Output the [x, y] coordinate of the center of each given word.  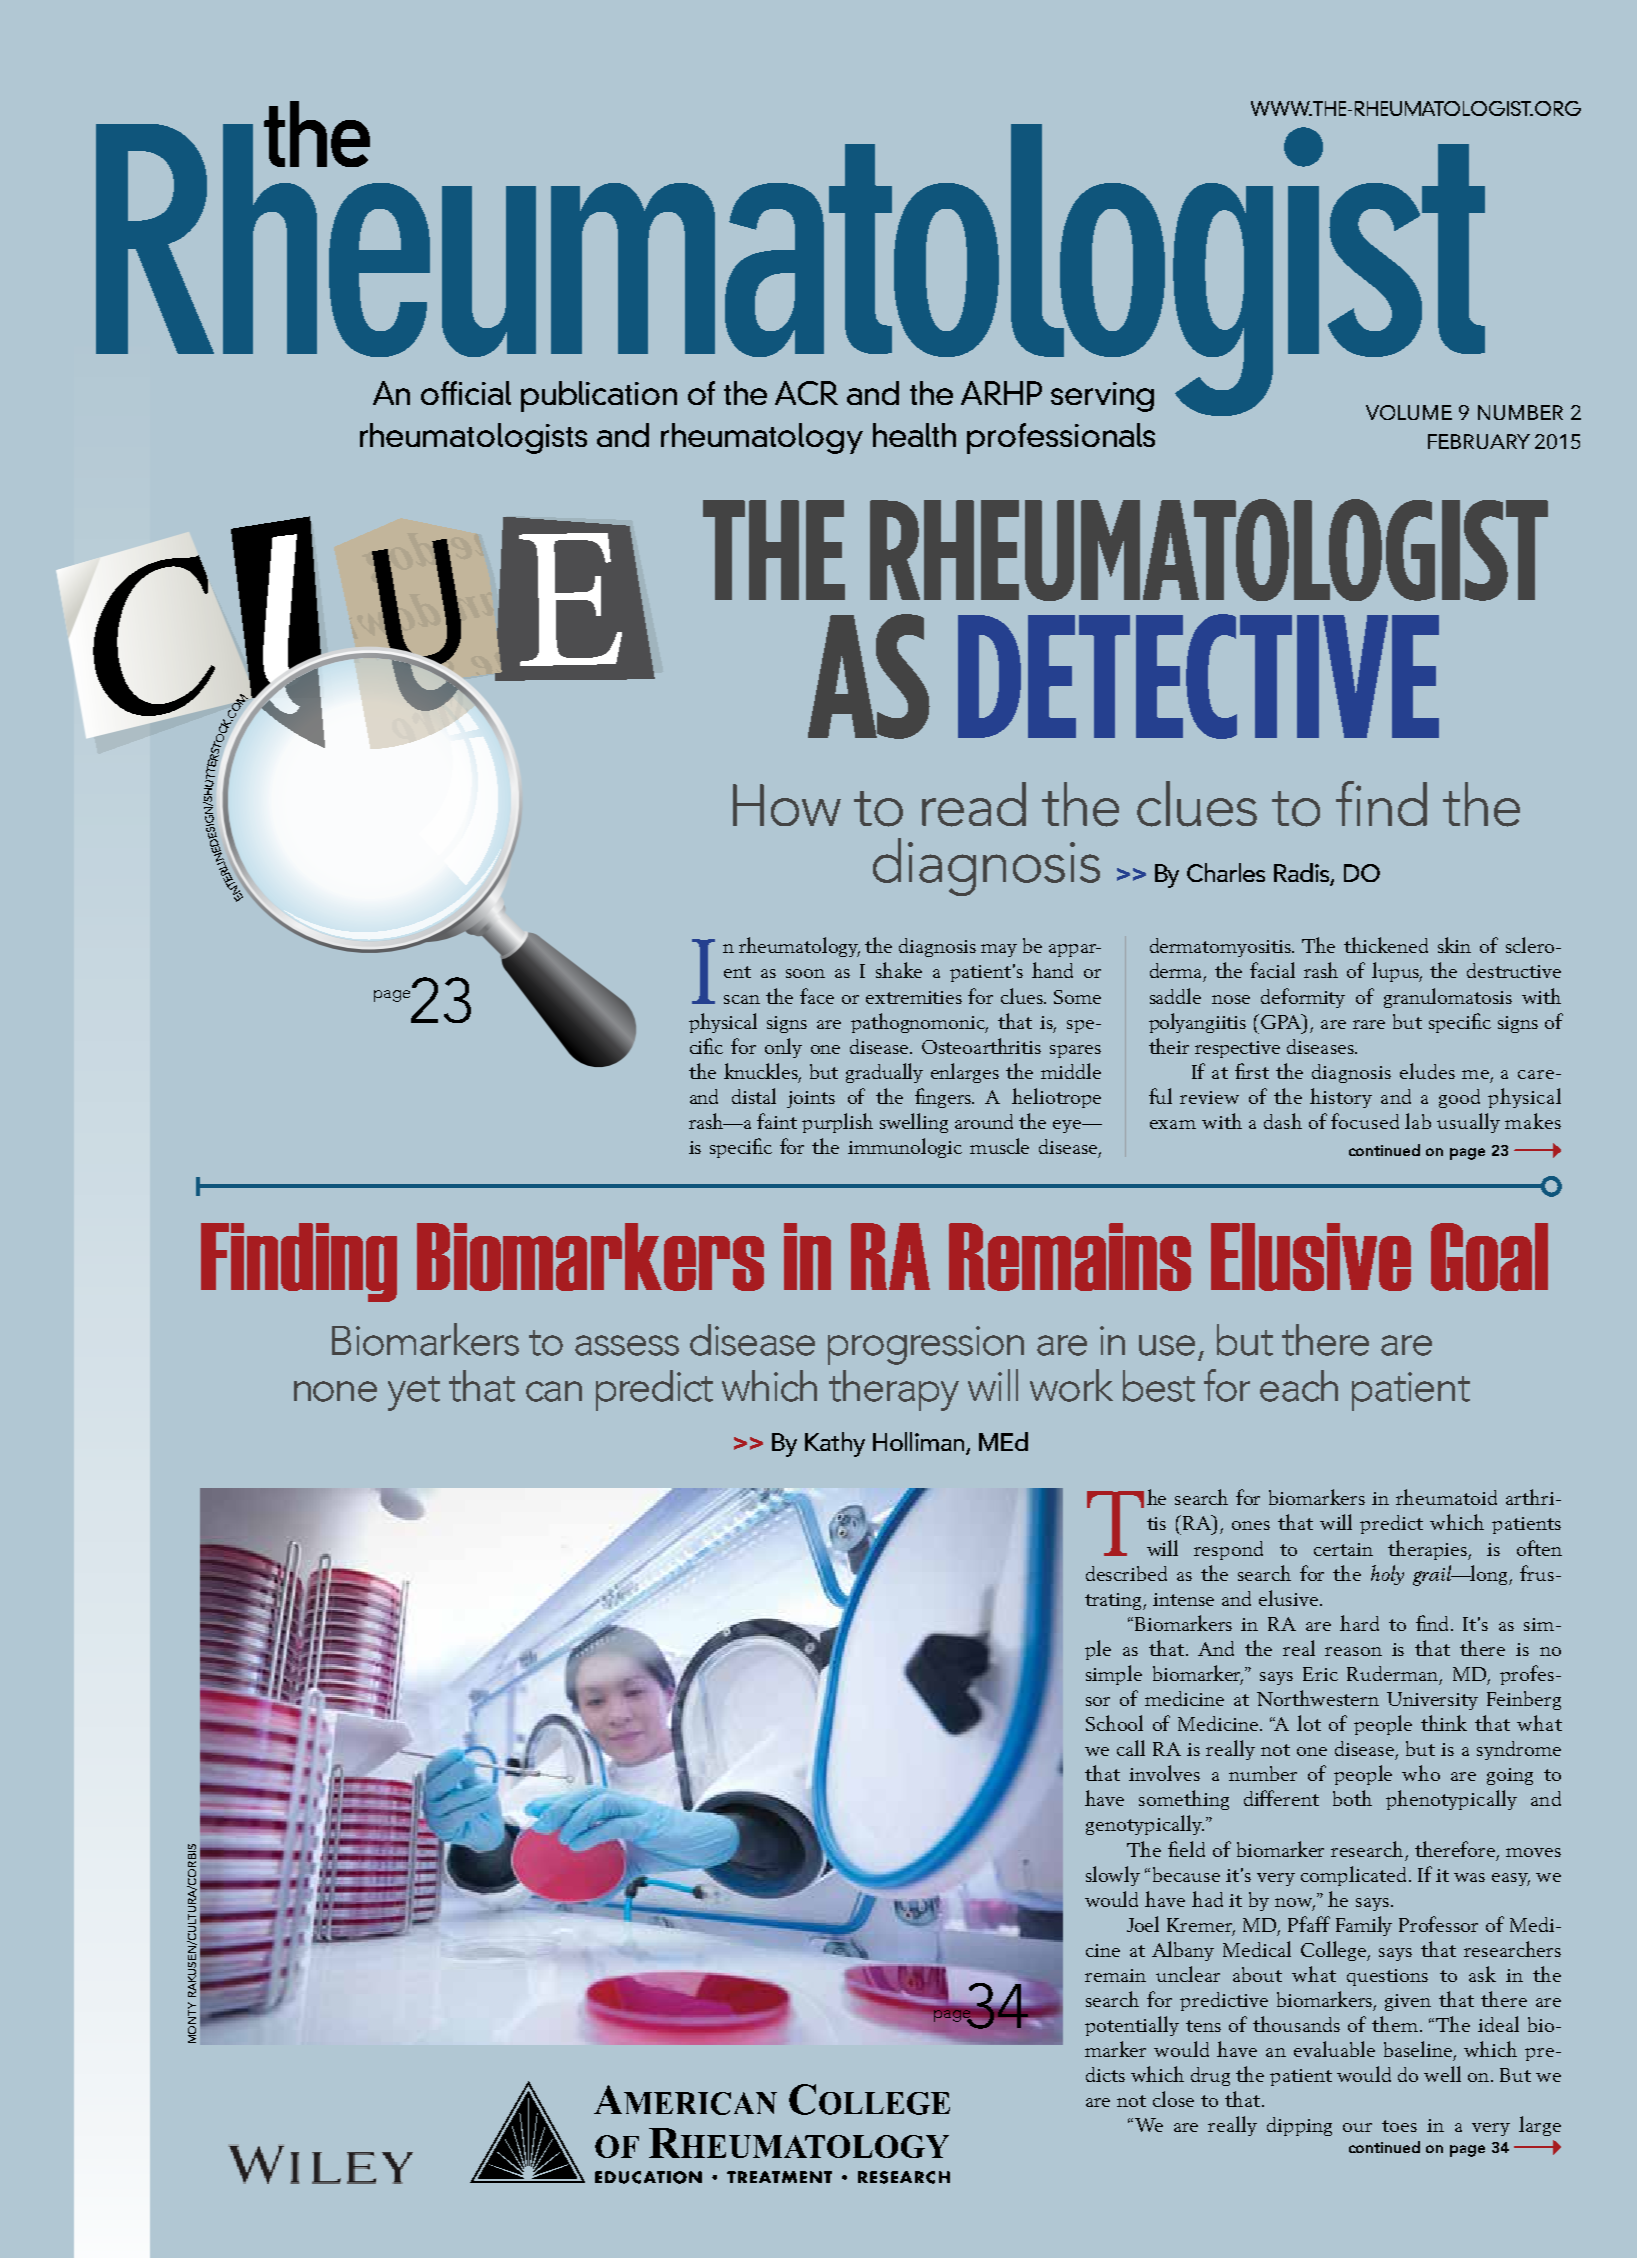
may [999, 950]
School [1114, 1723]
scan [742, 999]
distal [754, 1096]
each [1299, 1386]
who [1421, 1773]
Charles [1226, 872]
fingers [944, 1098]
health [914, 435]
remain [1115, 1975]
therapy [894, 1390]
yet [414, 1393]
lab [1418, 1121]
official [466, 393]
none [335, 1391]
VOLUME [1409, 412]
